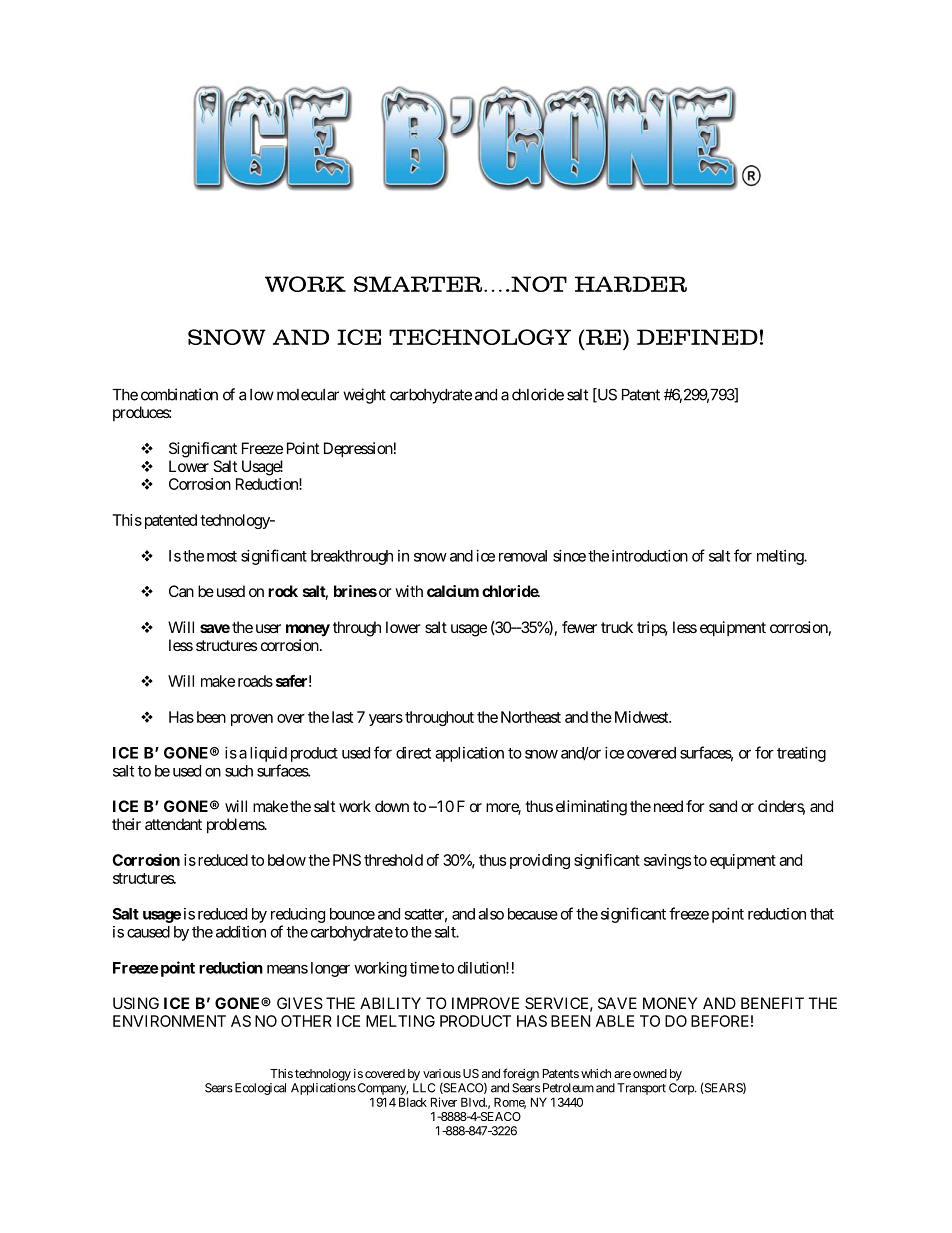 Image resolution: width=952 pixels, height=1233 pixels. What do you see at coordinates (521, 1074) in the screenshot?
I see `foreign` at bounding box center [521, 1074].
